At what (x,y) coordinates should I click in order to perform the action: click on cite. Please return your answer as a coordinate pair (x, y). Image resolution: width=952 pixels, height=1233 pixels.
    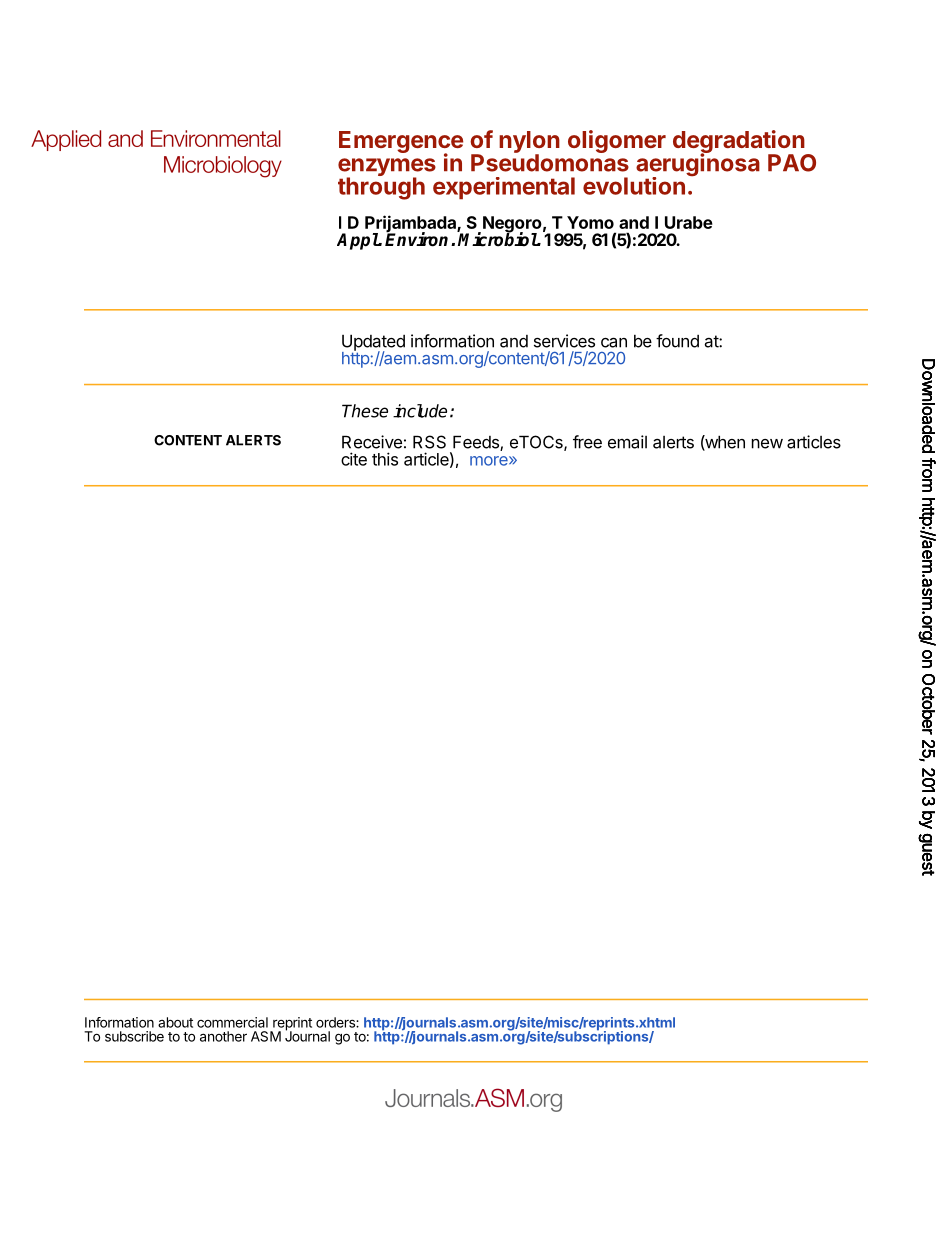
    Looking at the image, I should click on (354, 459).
